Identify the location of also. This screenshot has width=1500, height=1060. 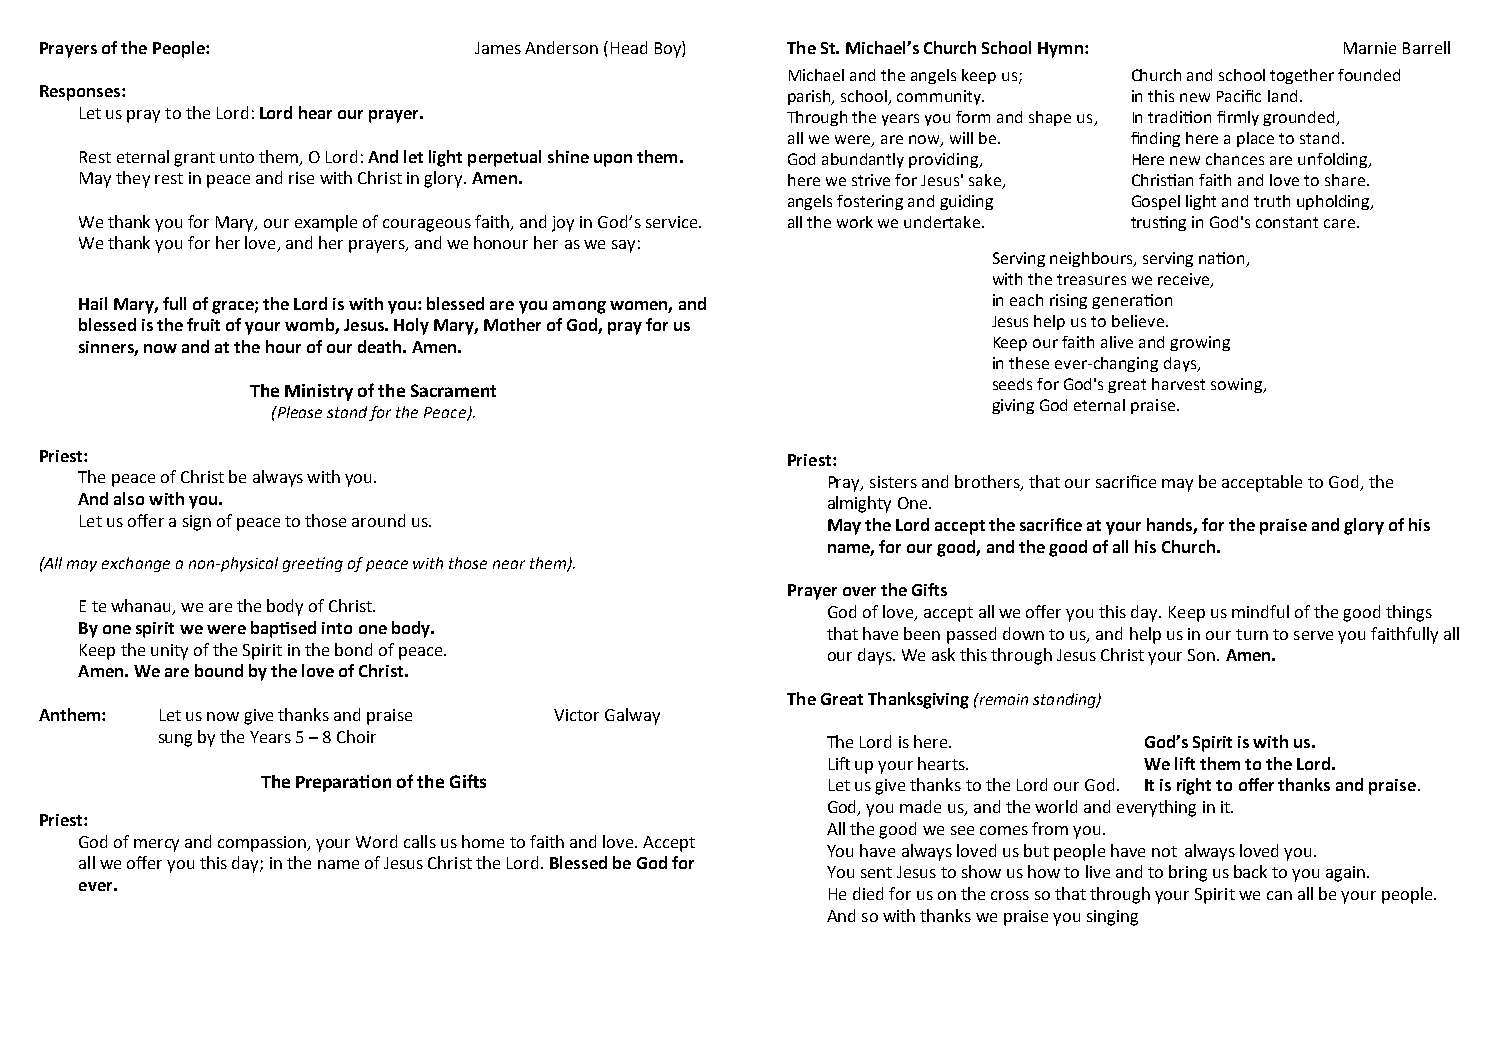
(129, 498).
